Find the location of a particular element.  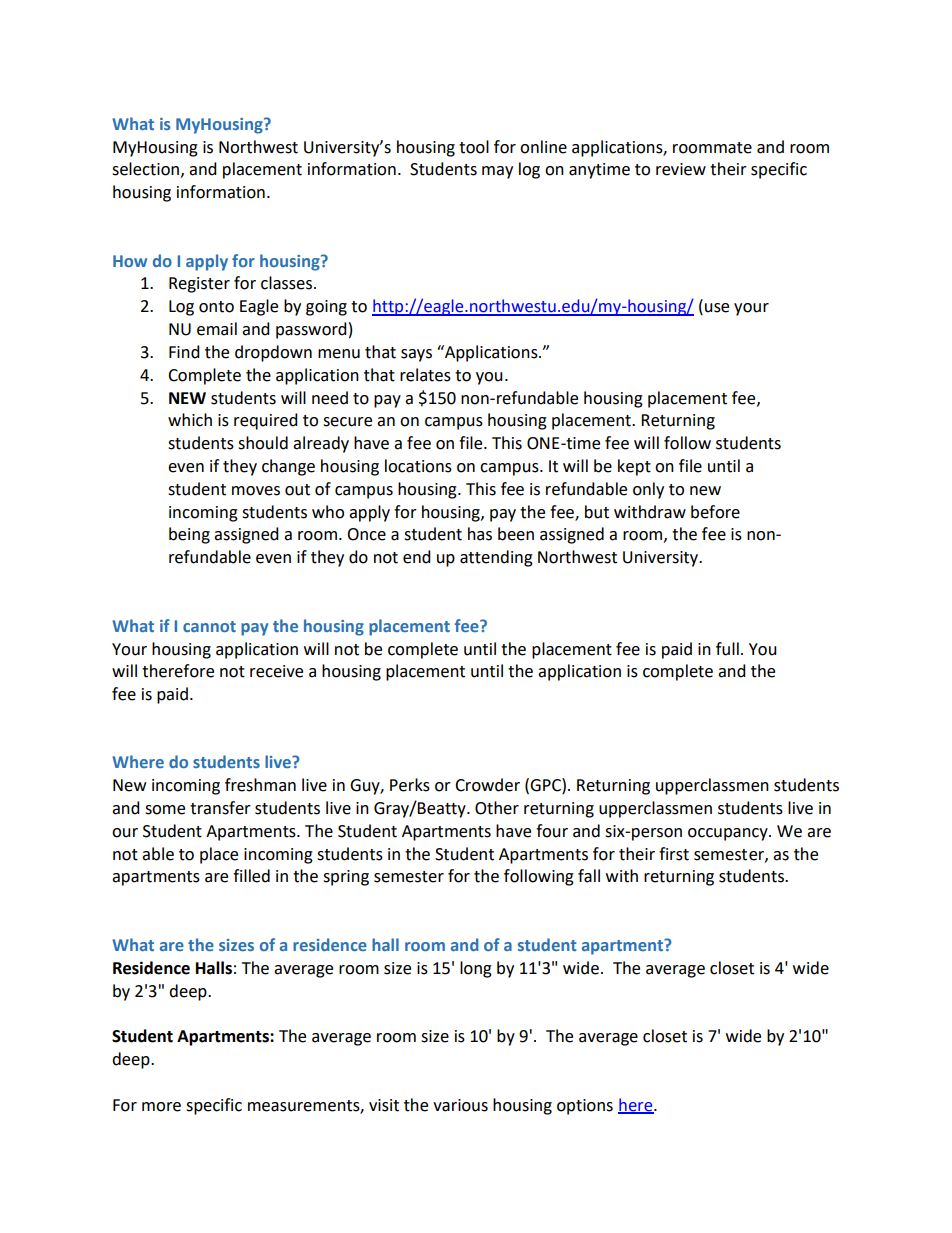

various is located at coordinates (460, 1105).
